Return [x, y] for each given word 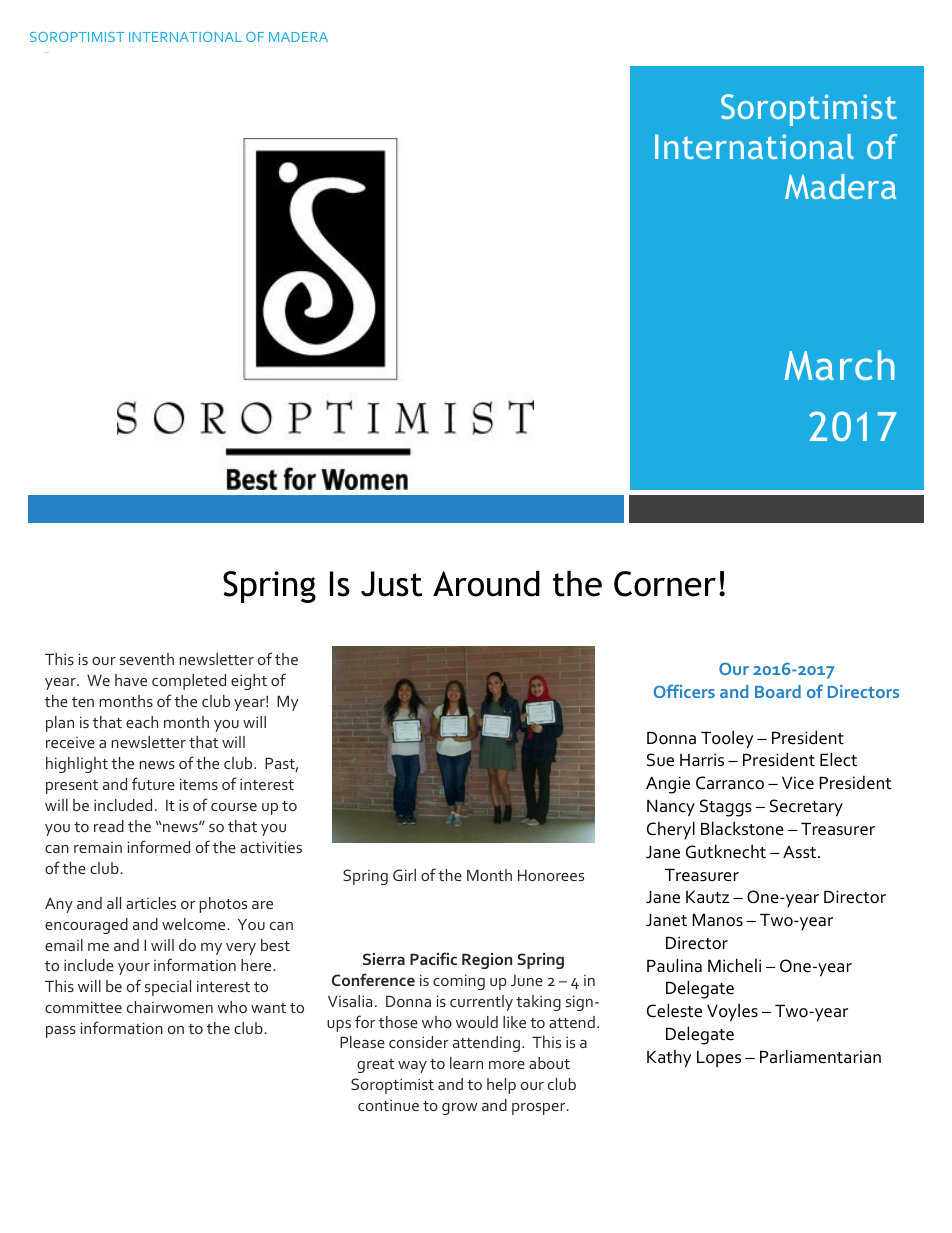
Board [778, 691]
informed [159, 846]
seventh [147, 659]
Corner [665, 584]
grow [460, 1109]
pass [61, 1032]
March [839, 365]
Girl [404, 875]
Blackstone [742, 828]
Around [486, 583]
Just [391, 584]
